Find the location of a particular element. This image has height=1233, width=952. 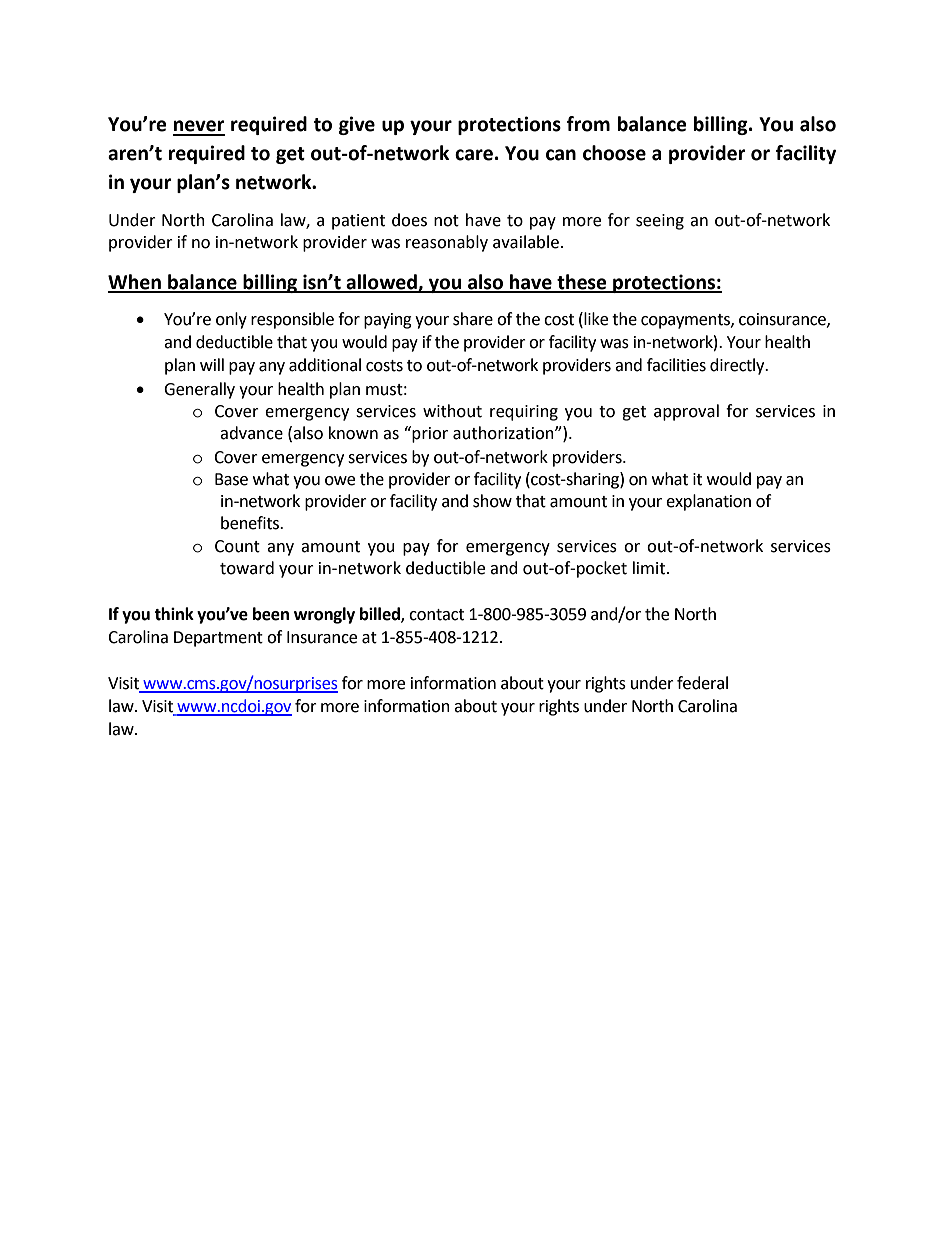

allowed is located at coordinates (381, 283).
